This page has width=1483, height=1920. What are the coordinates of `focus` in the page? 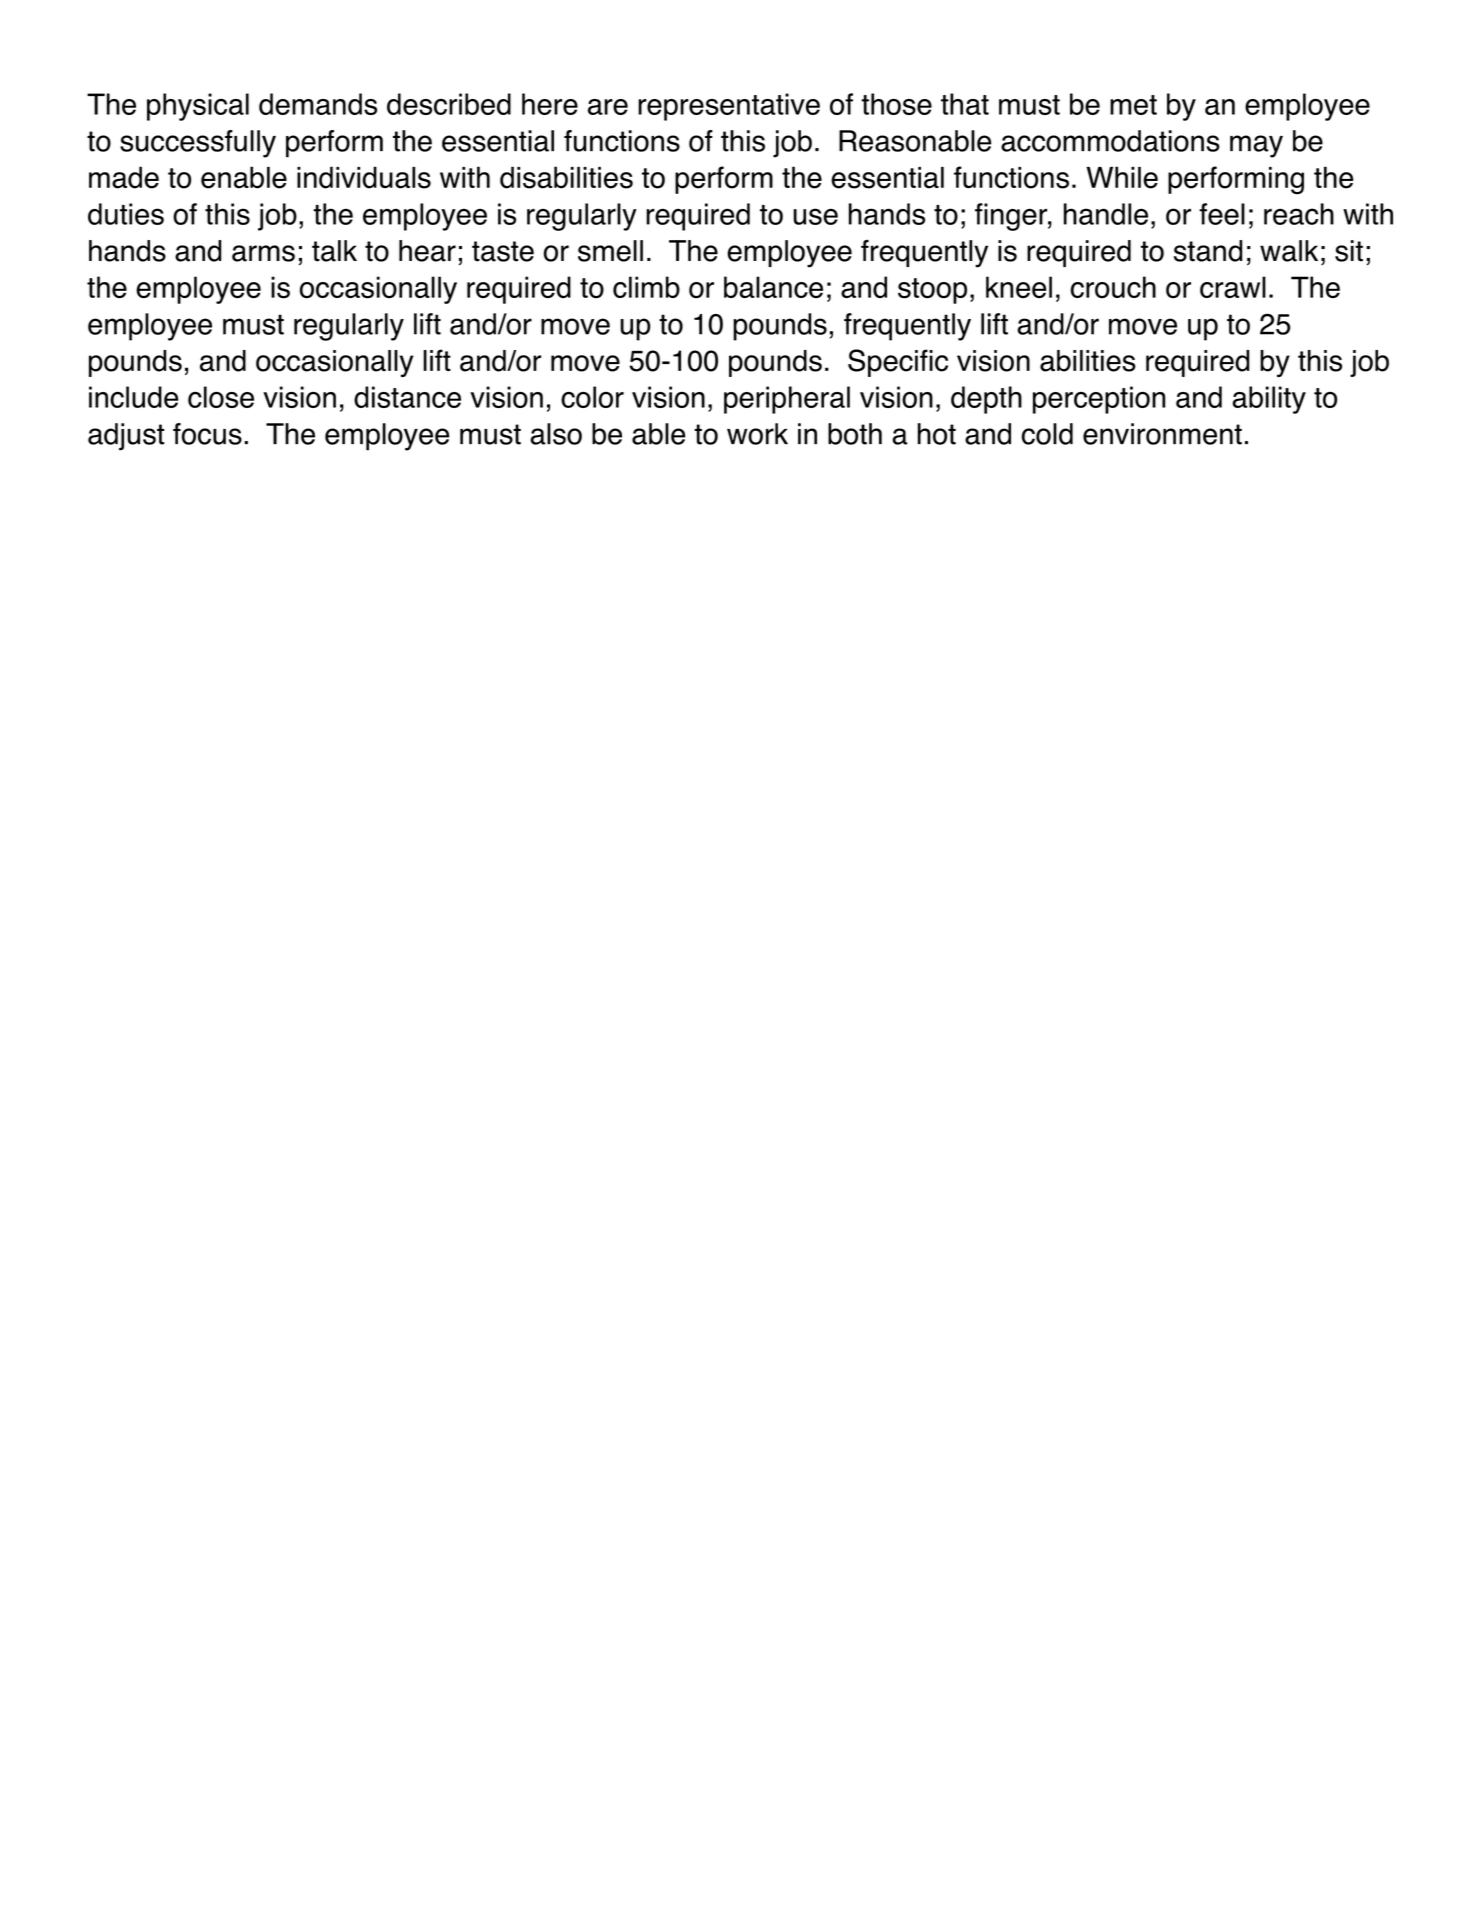 It's located at (207, 434).
